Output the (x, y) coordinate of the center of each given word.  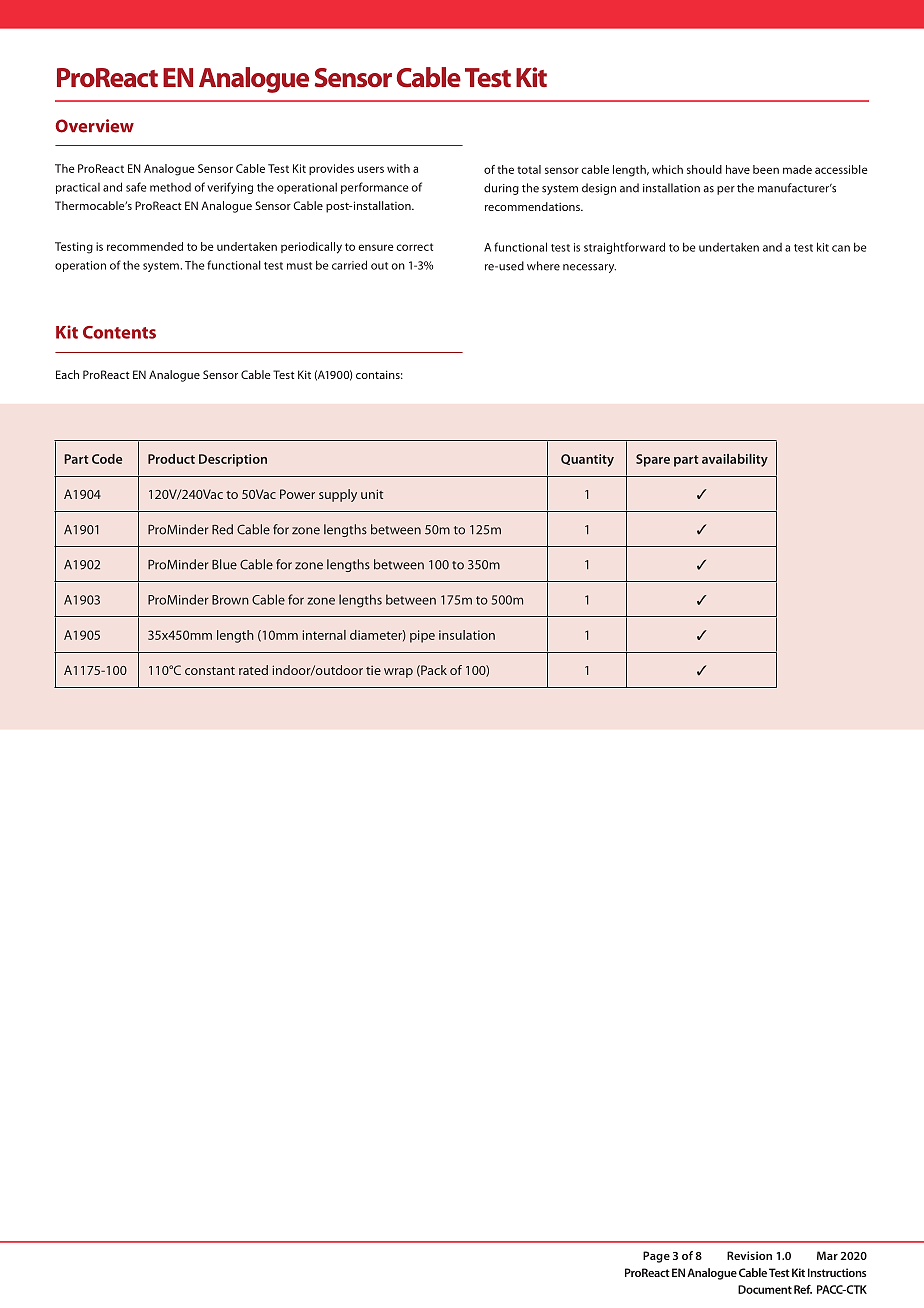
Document (765, 1289)
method (170, 187)
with (398, 168)
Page (656, 1257)
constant (210, 671)
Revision (749, 1255)
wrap (398, 673)
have (738, 169)
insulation (467, 635)
